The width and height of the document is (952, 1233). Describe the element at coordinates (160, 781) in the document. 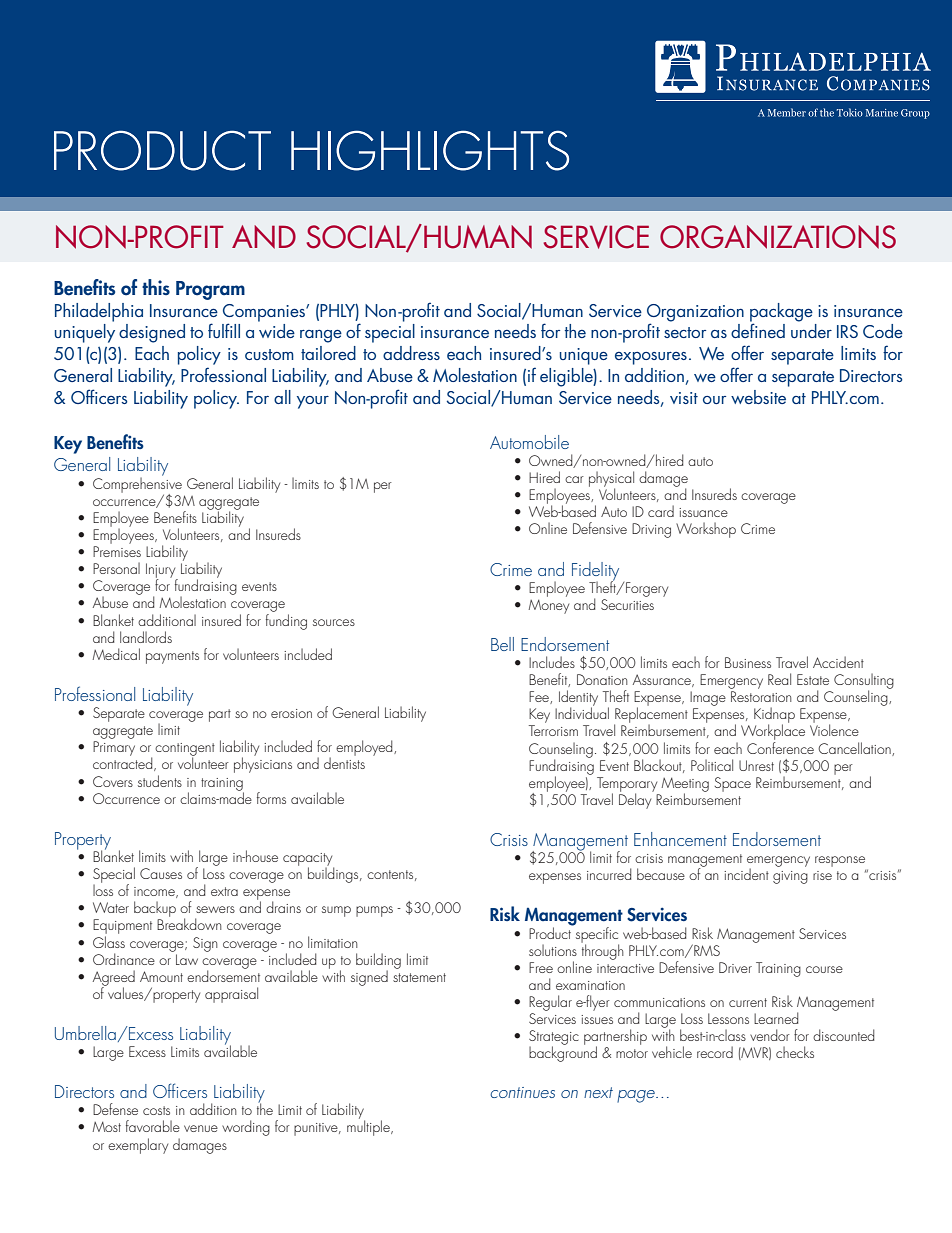

I see `students` at that location.
